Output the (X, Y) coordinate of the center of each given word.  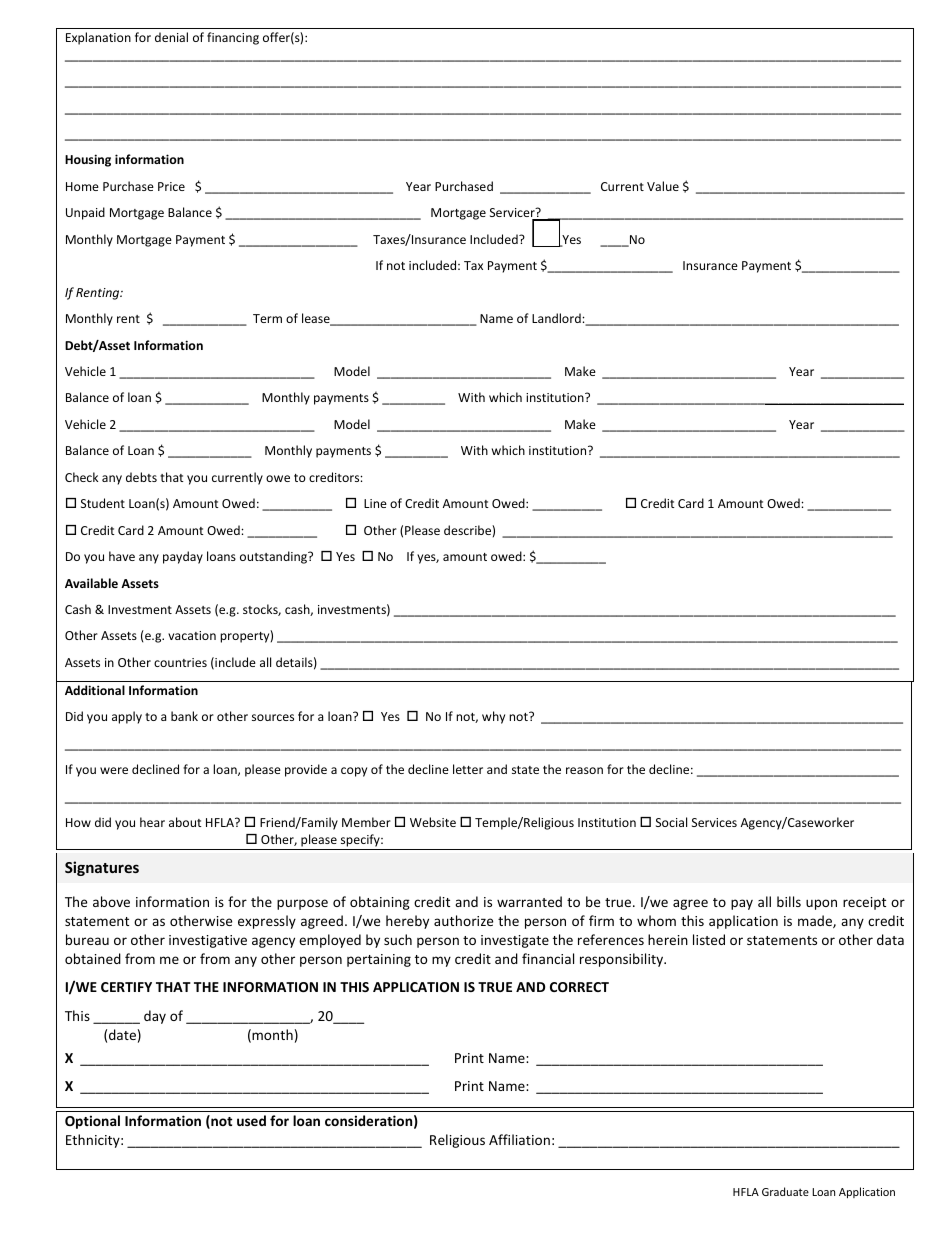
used (251, 1120)
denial (171, 37)
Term (267, 318)
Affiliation (519, 1139)
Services (714, 822)
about (185, 822)
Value (663, 186)
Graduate (785, 1191)
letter (468, 769)
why (493, 717)
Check (81, 477)
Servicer (513, 214)
